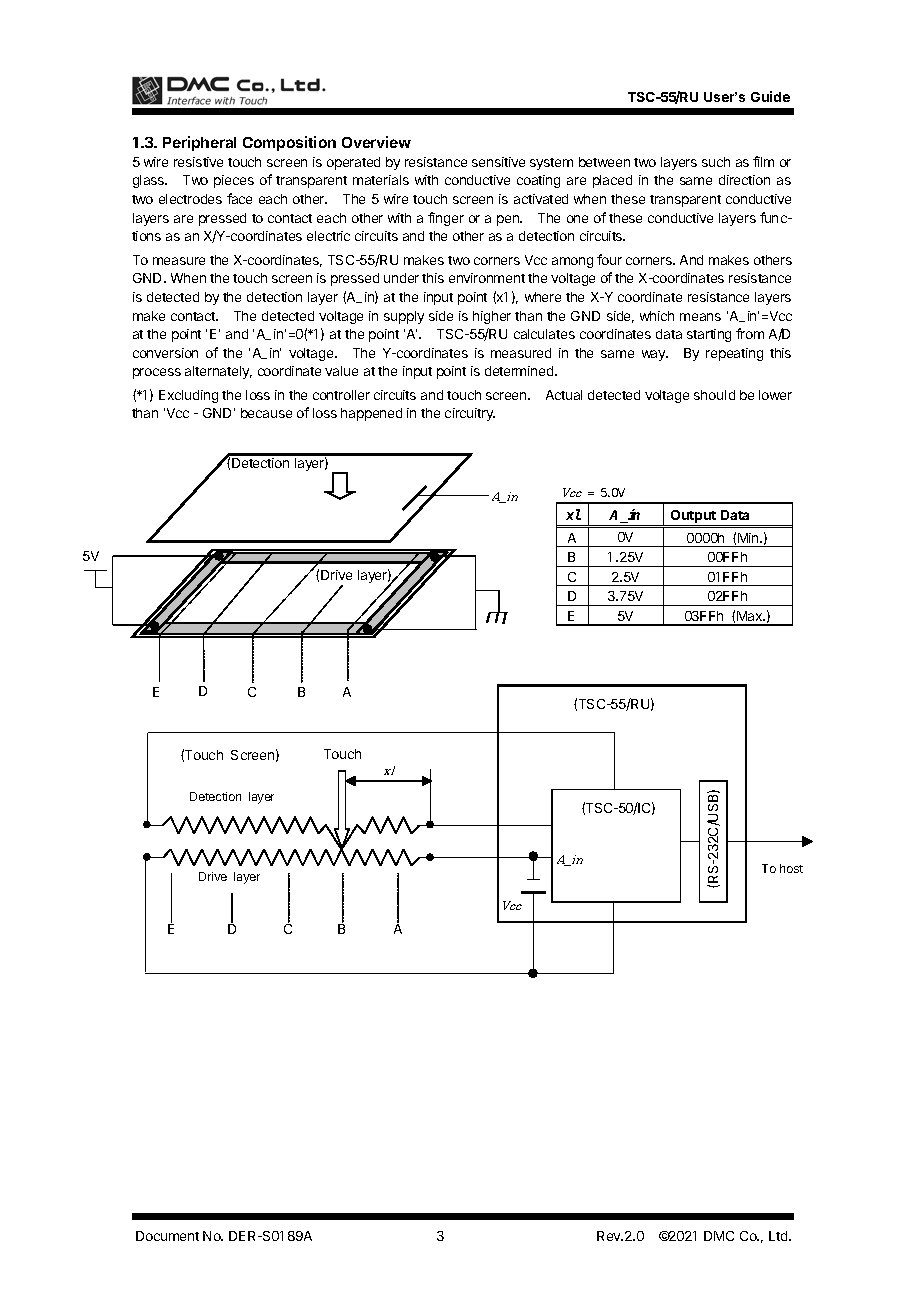 This image has height=1308, width=924. What do you see at coordinates (498, 162) in the image?
I see `sensitive` at bounding box center [498, 162].
